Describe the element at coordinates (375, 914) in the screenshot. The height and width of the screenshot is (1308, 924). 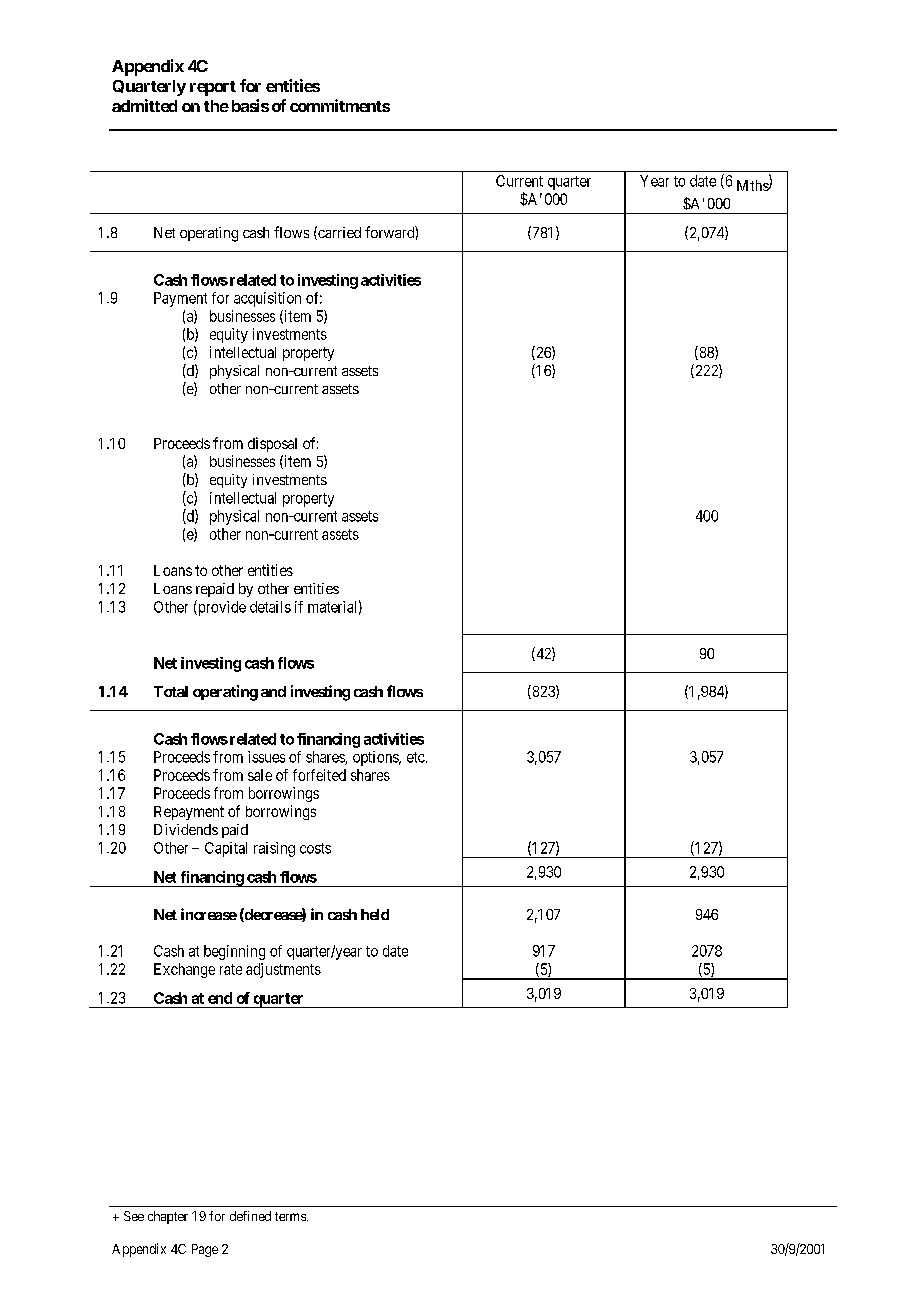
I see `held` at that location.
